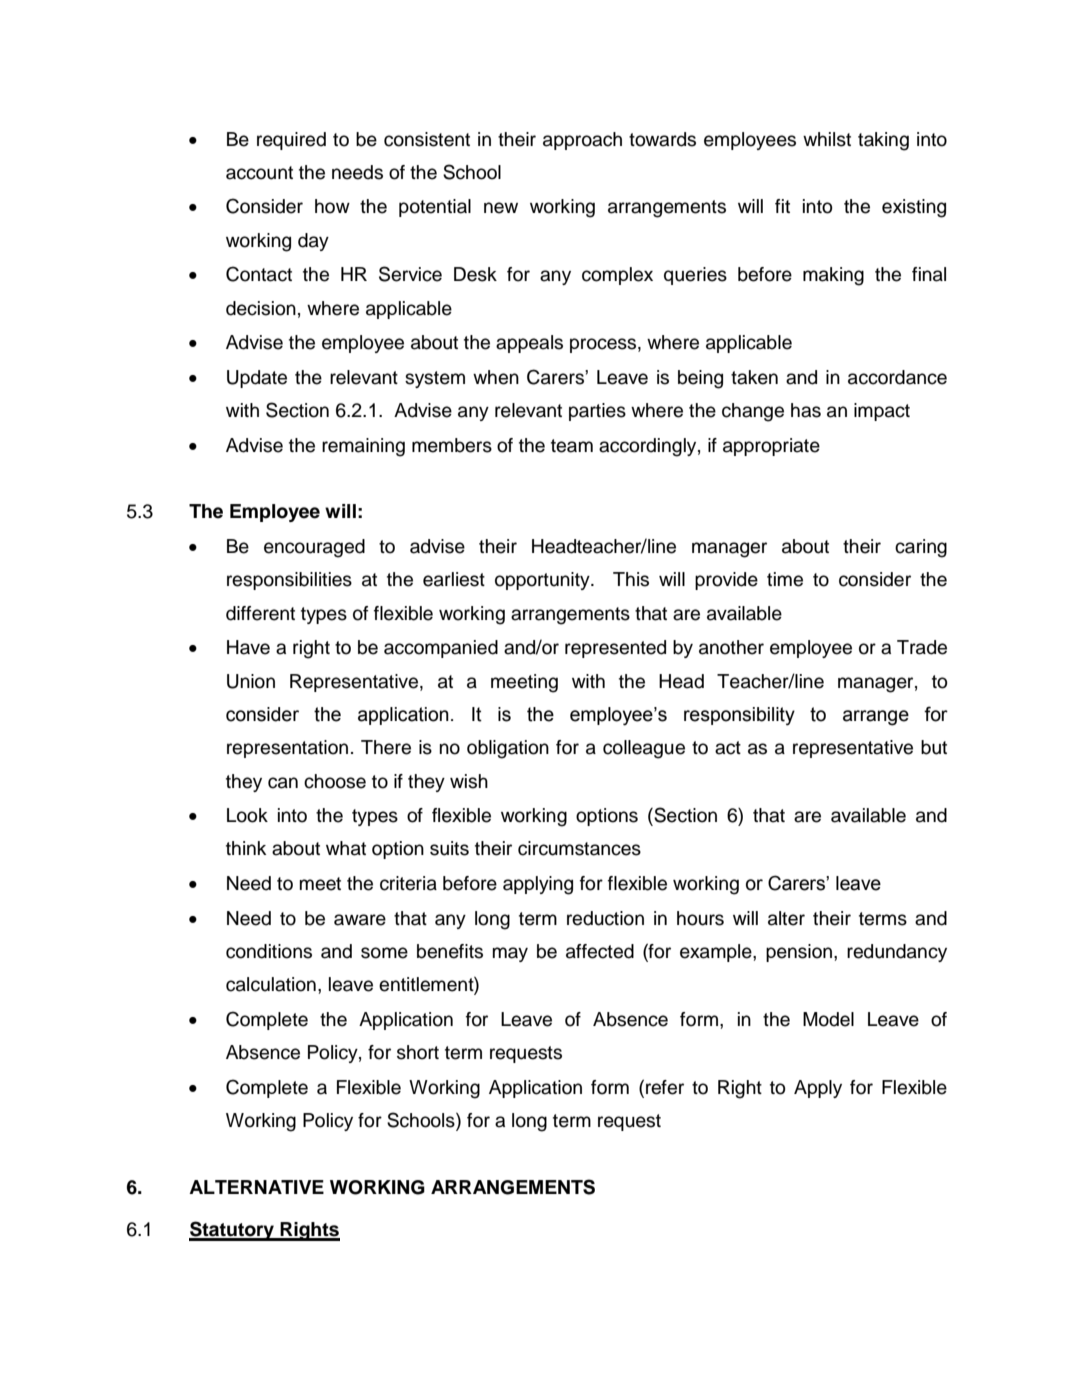 The height and width of the page is (1390, 1074). I want to click on whilst, so click(827, 139).
